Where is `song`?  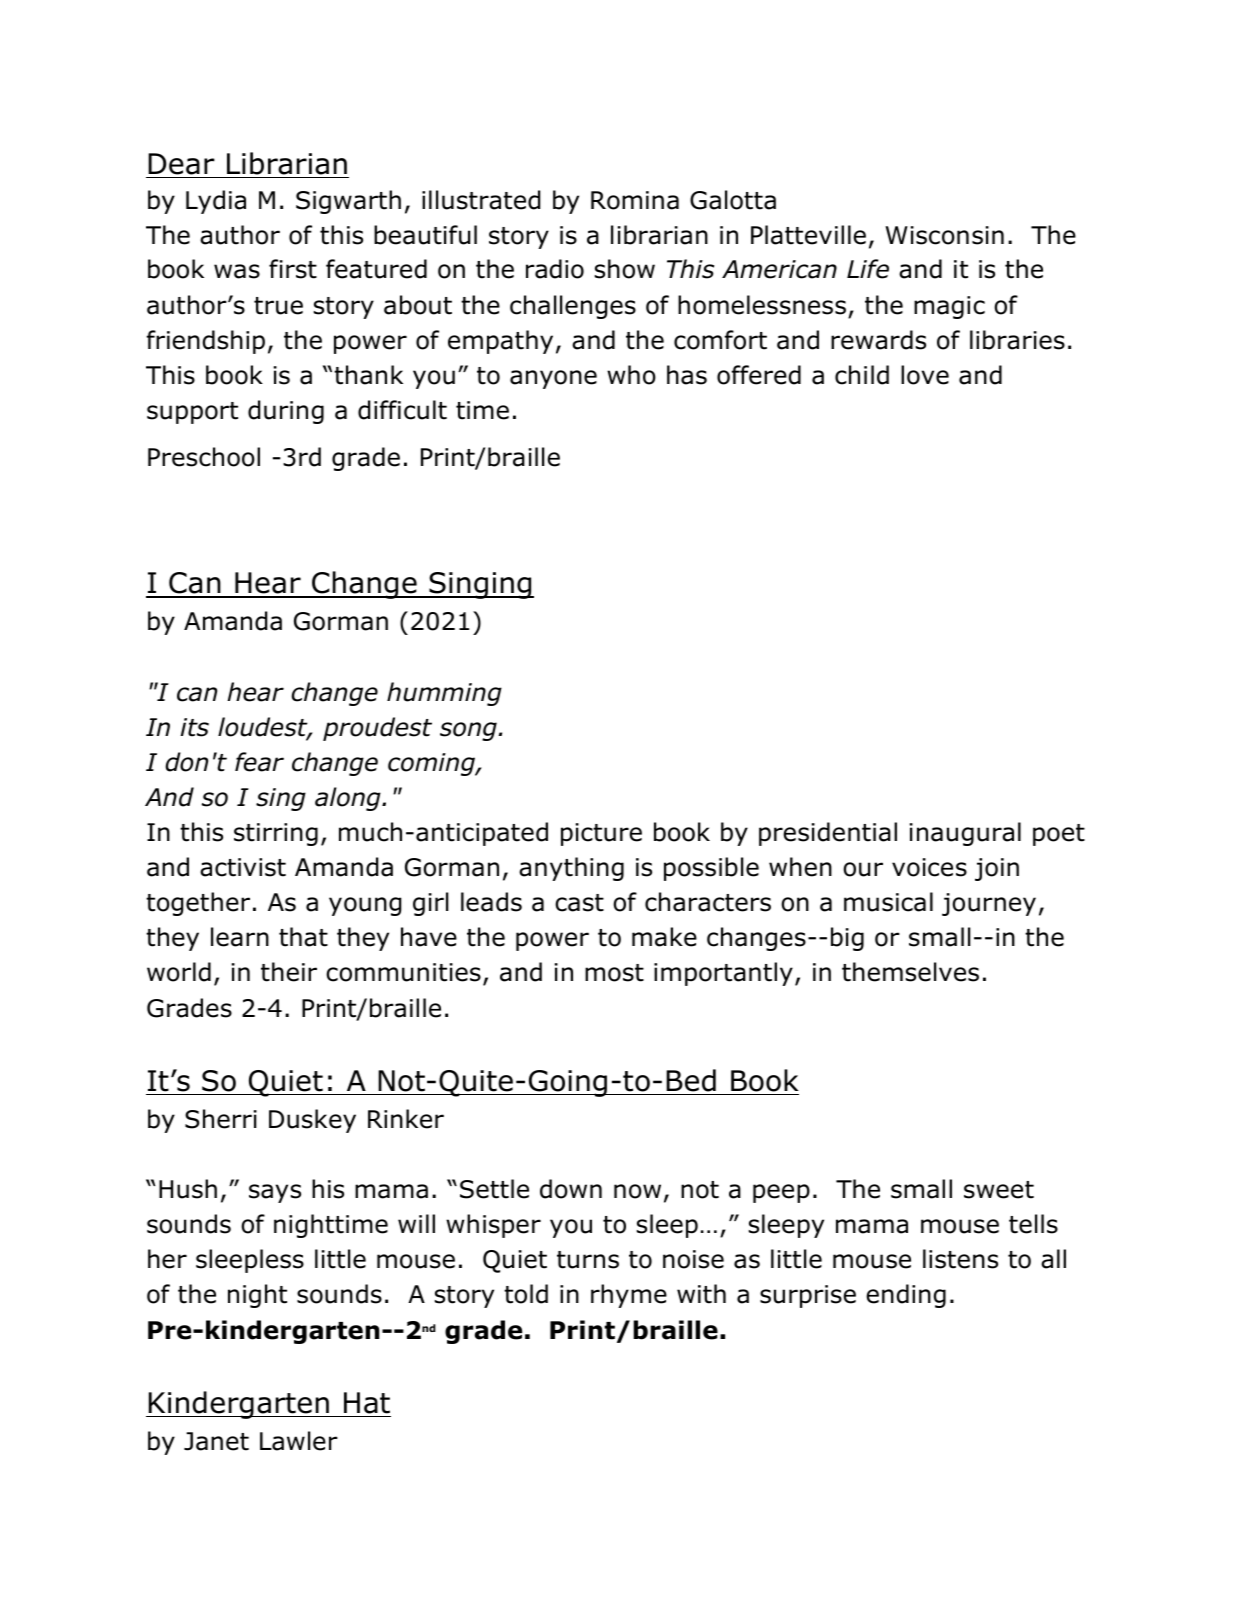 song is located at coordinates (468, 731).
